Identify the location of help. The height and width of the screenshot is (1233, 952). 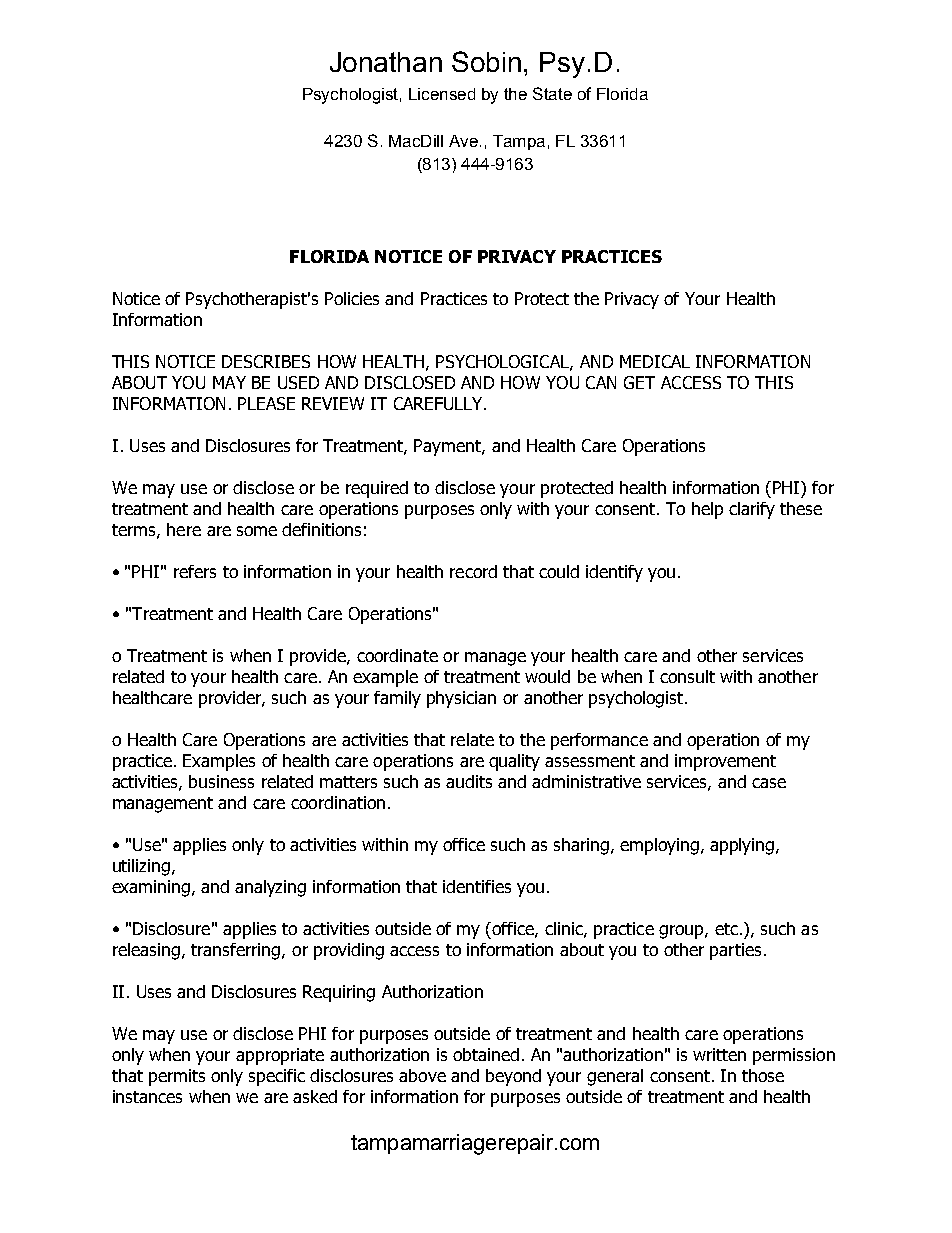
(707, 510).
